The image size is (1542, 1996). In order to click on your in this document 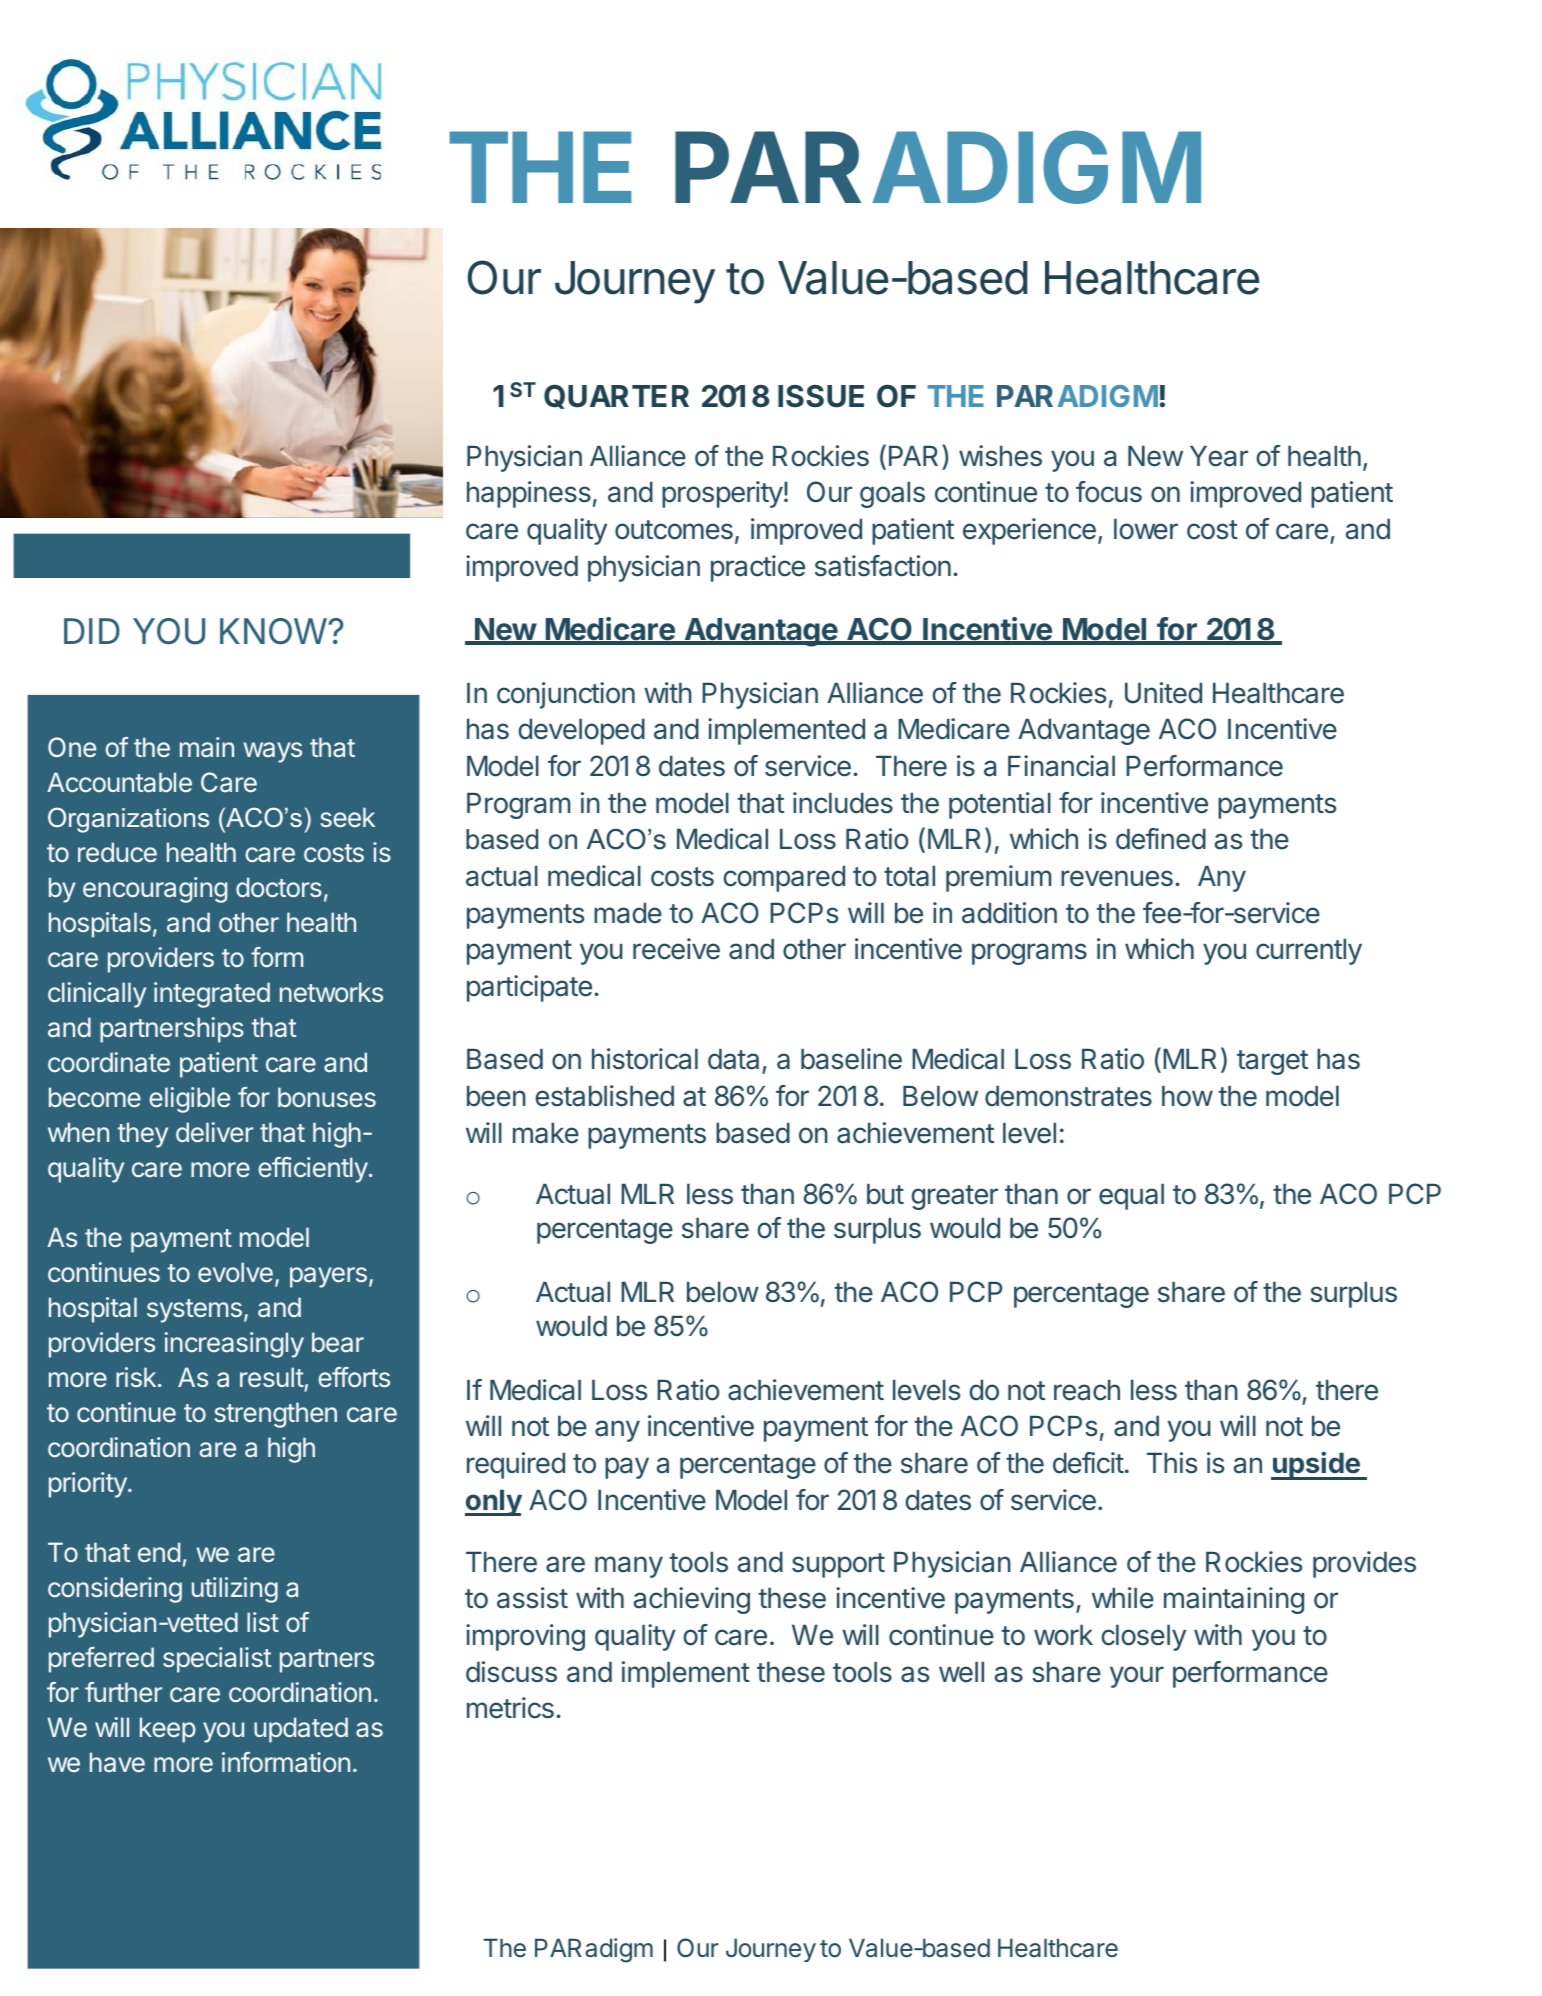, I will do `click(1137, 1677)`.
